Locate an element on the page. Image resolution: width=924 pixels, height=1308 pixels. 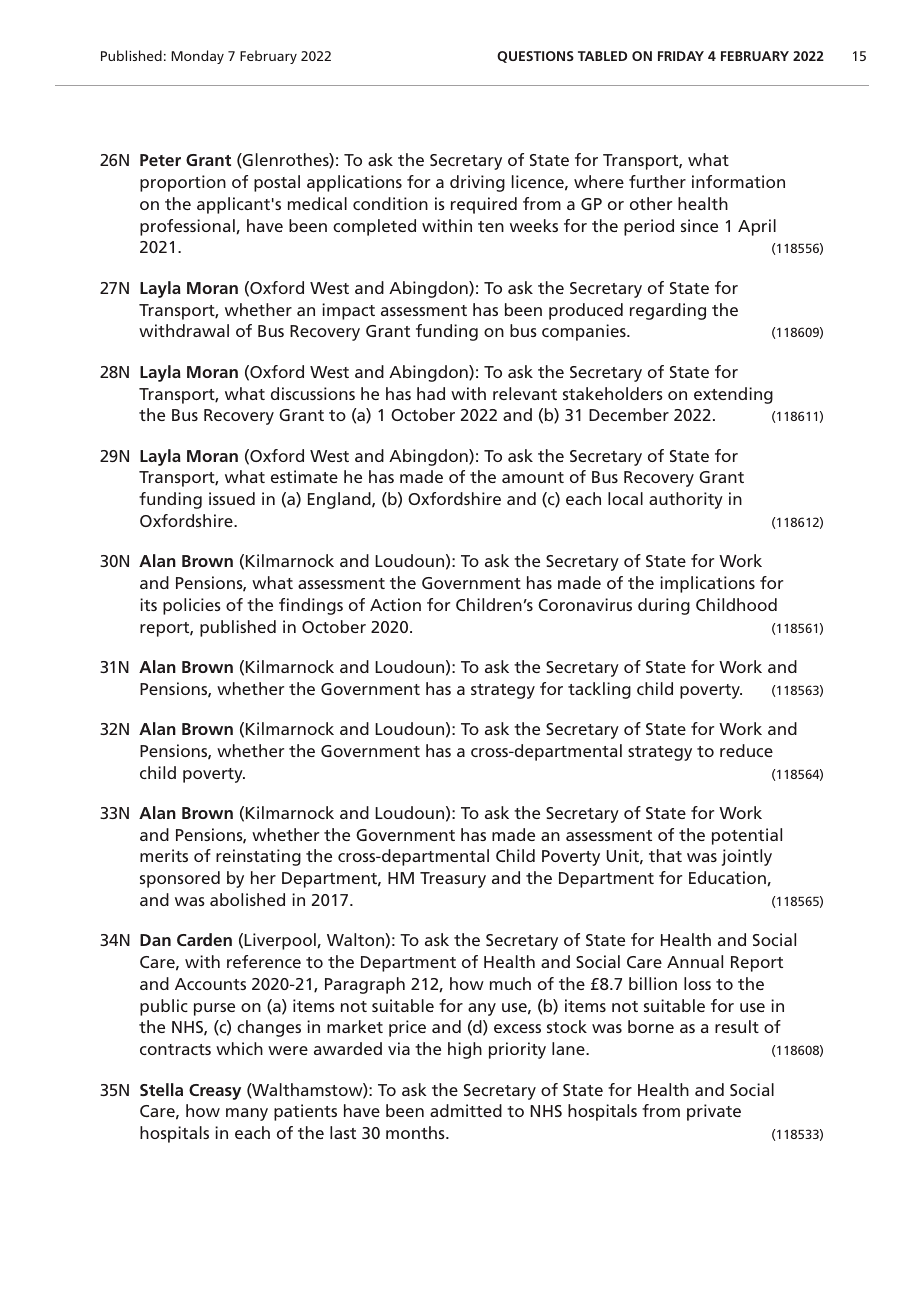
QUESTIONS is located at coordinates (535, 57).
